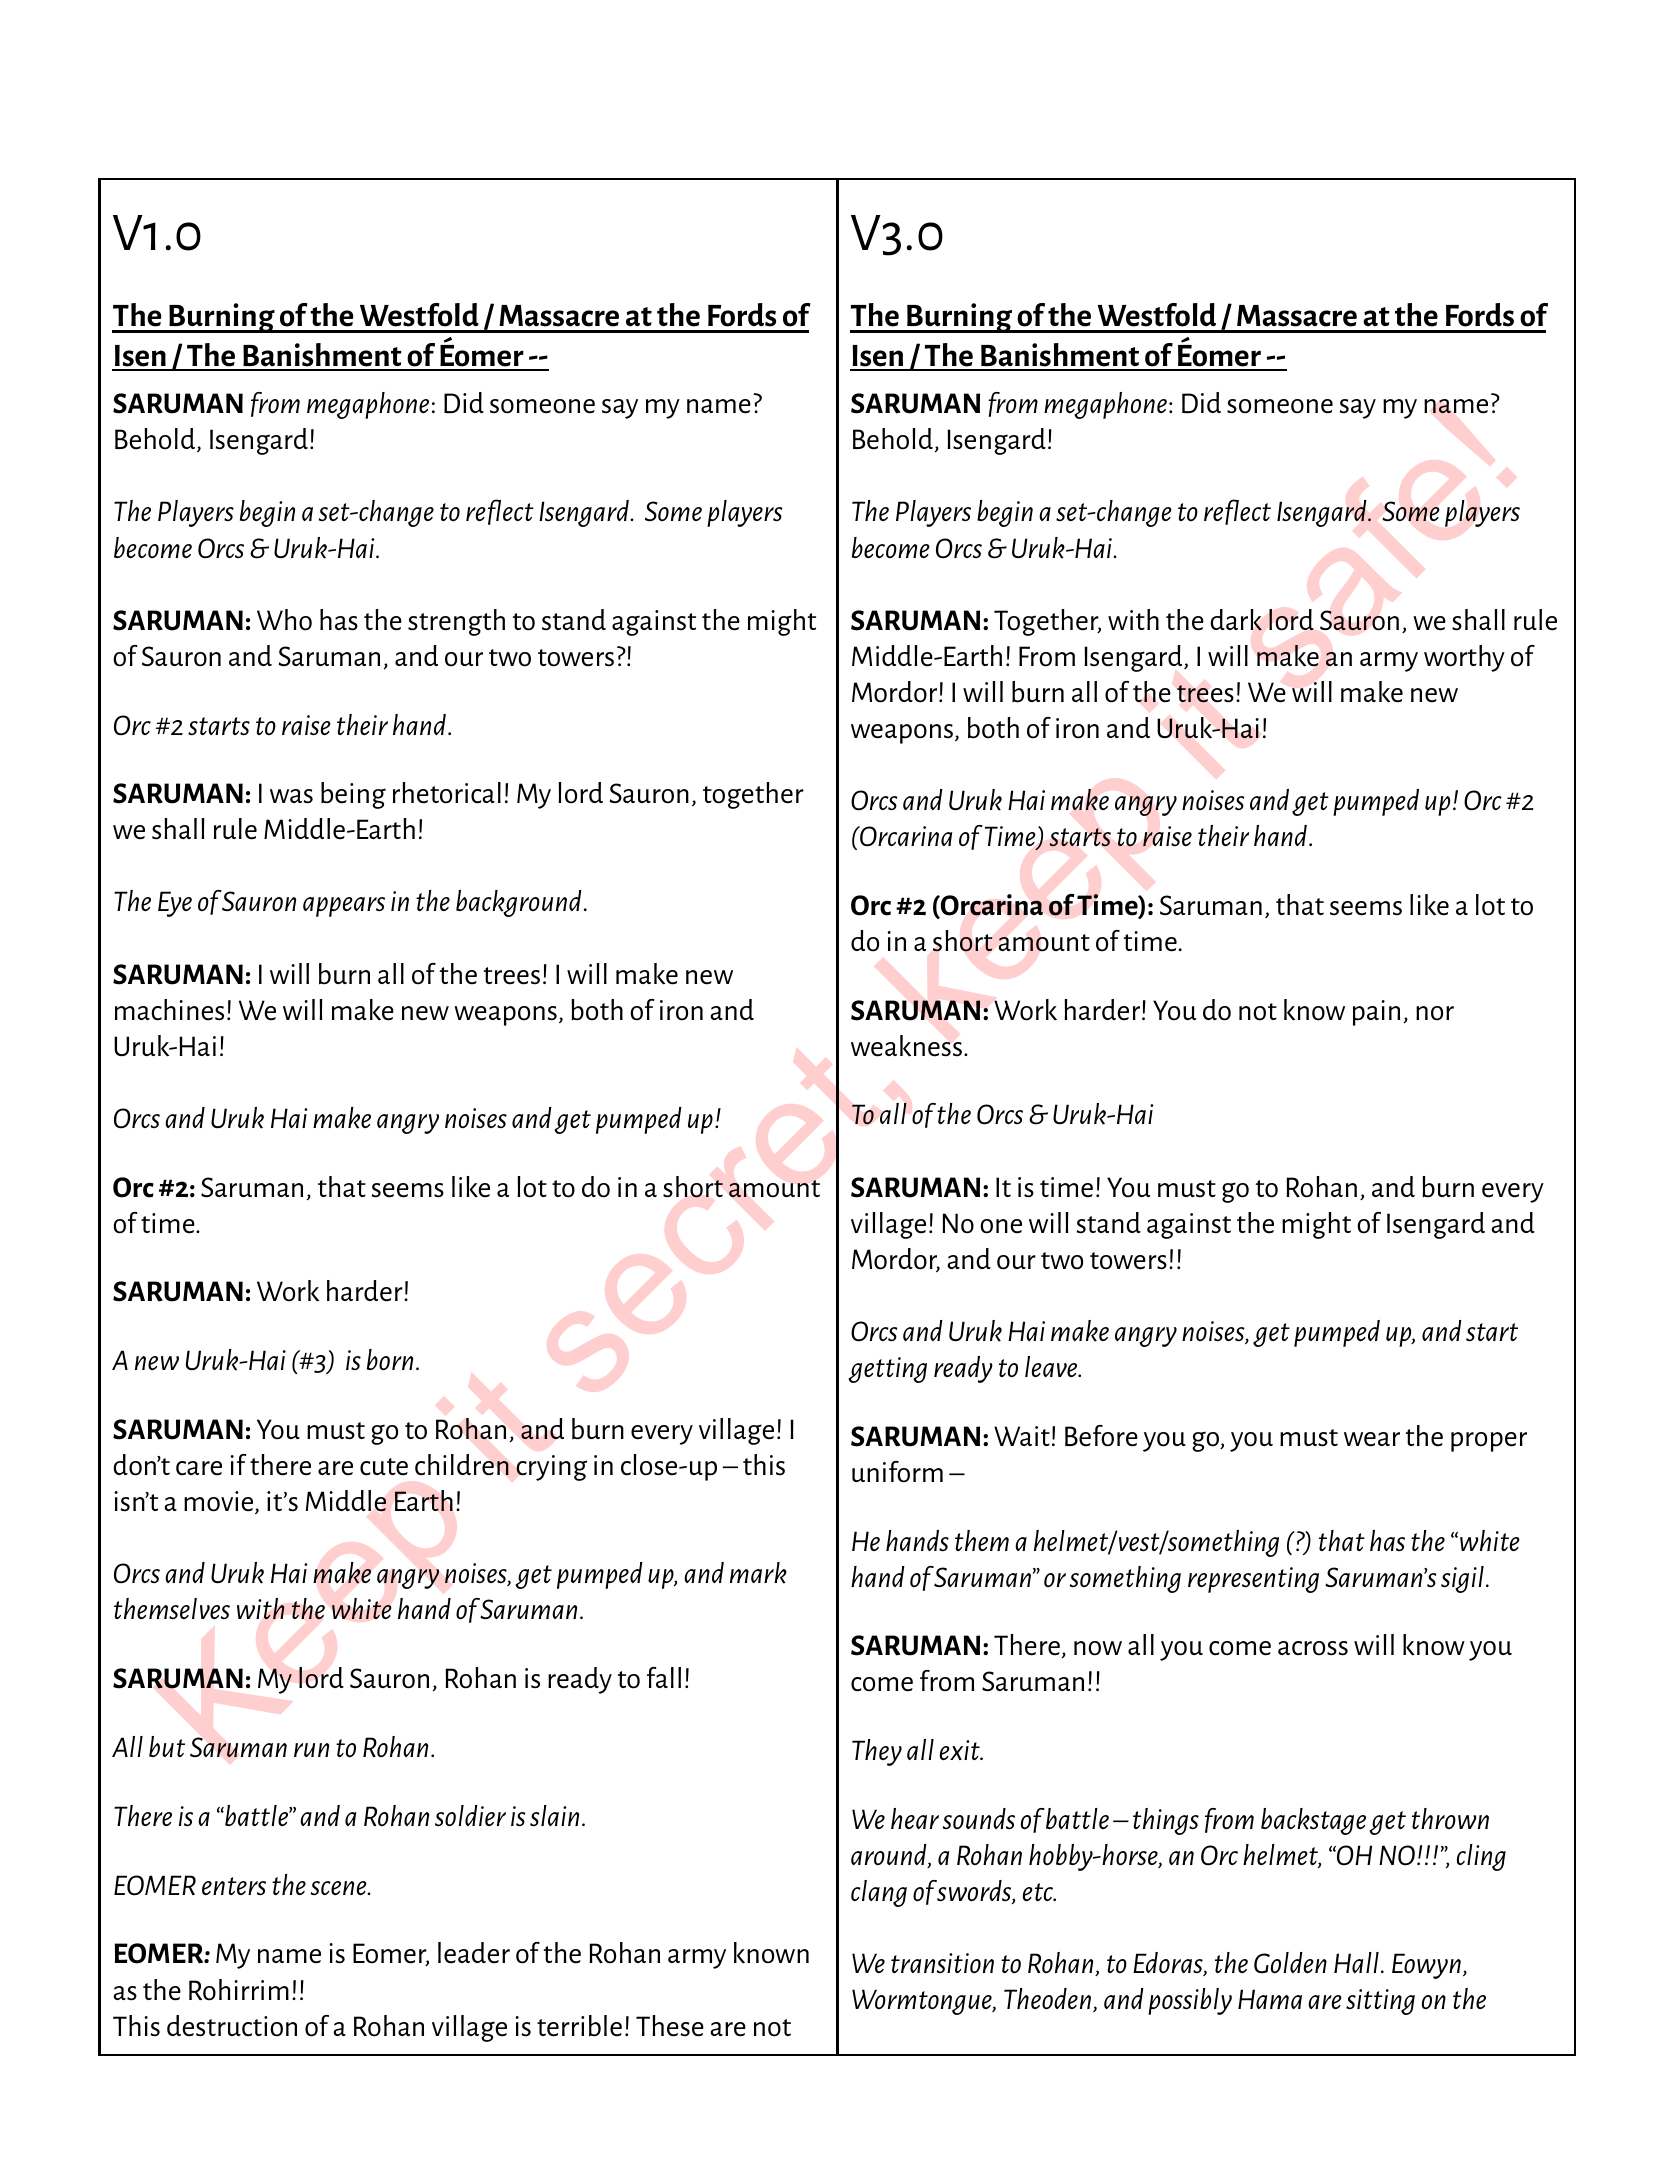  I want to click on getting, so click(887, 1370).
